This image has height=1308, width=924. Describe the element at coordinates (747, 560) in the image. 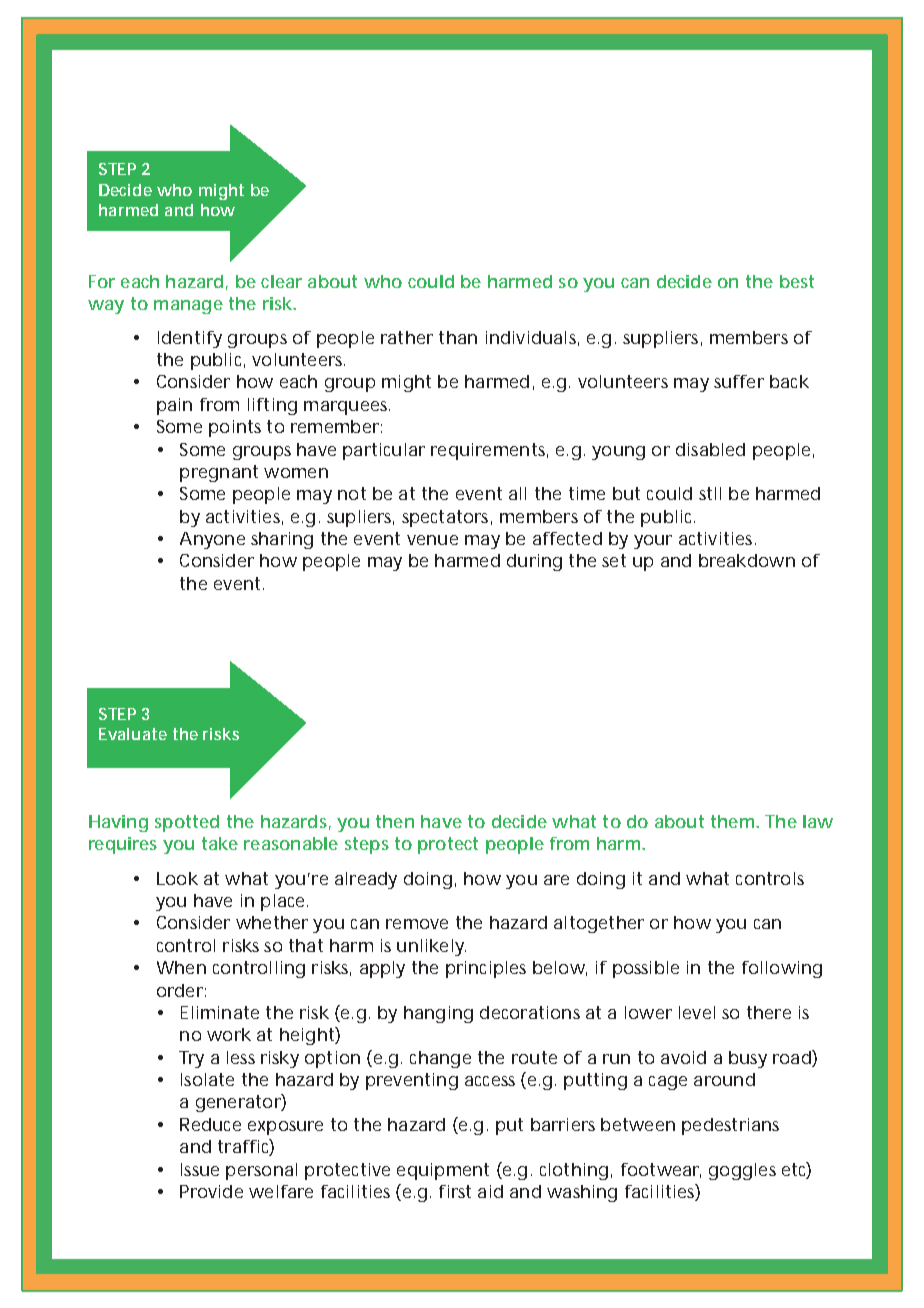

I see `breakdown` at that location.
